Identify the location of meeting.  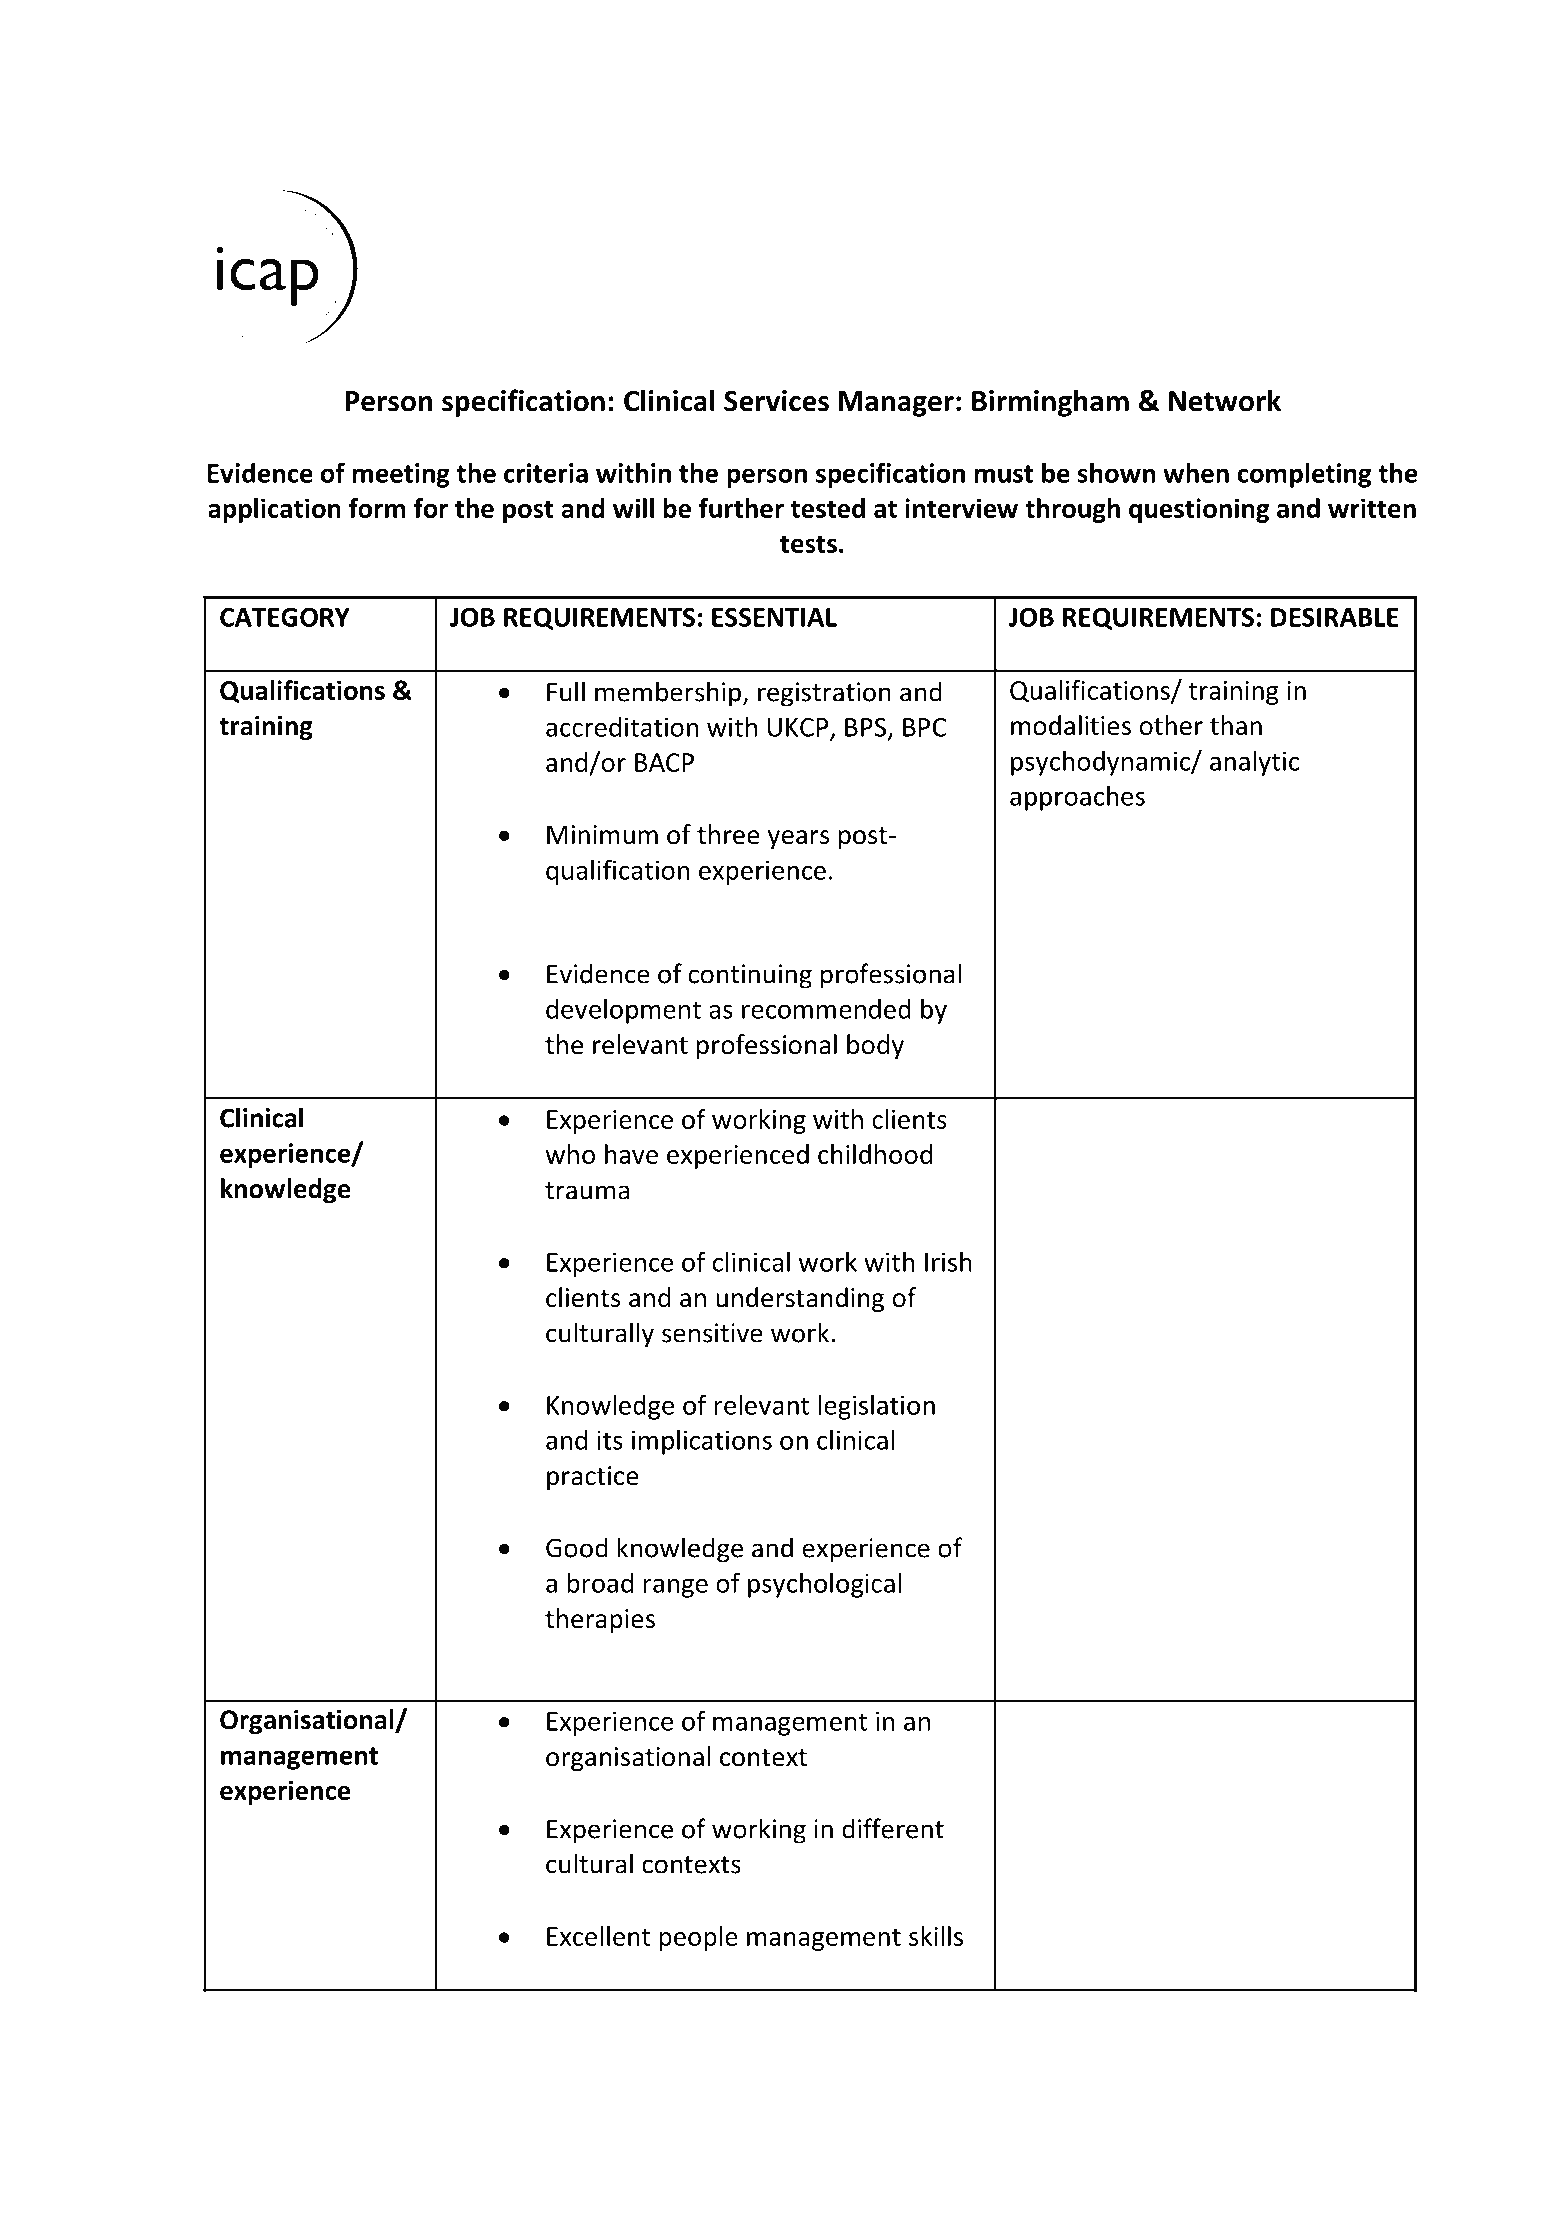
(401, 475).
